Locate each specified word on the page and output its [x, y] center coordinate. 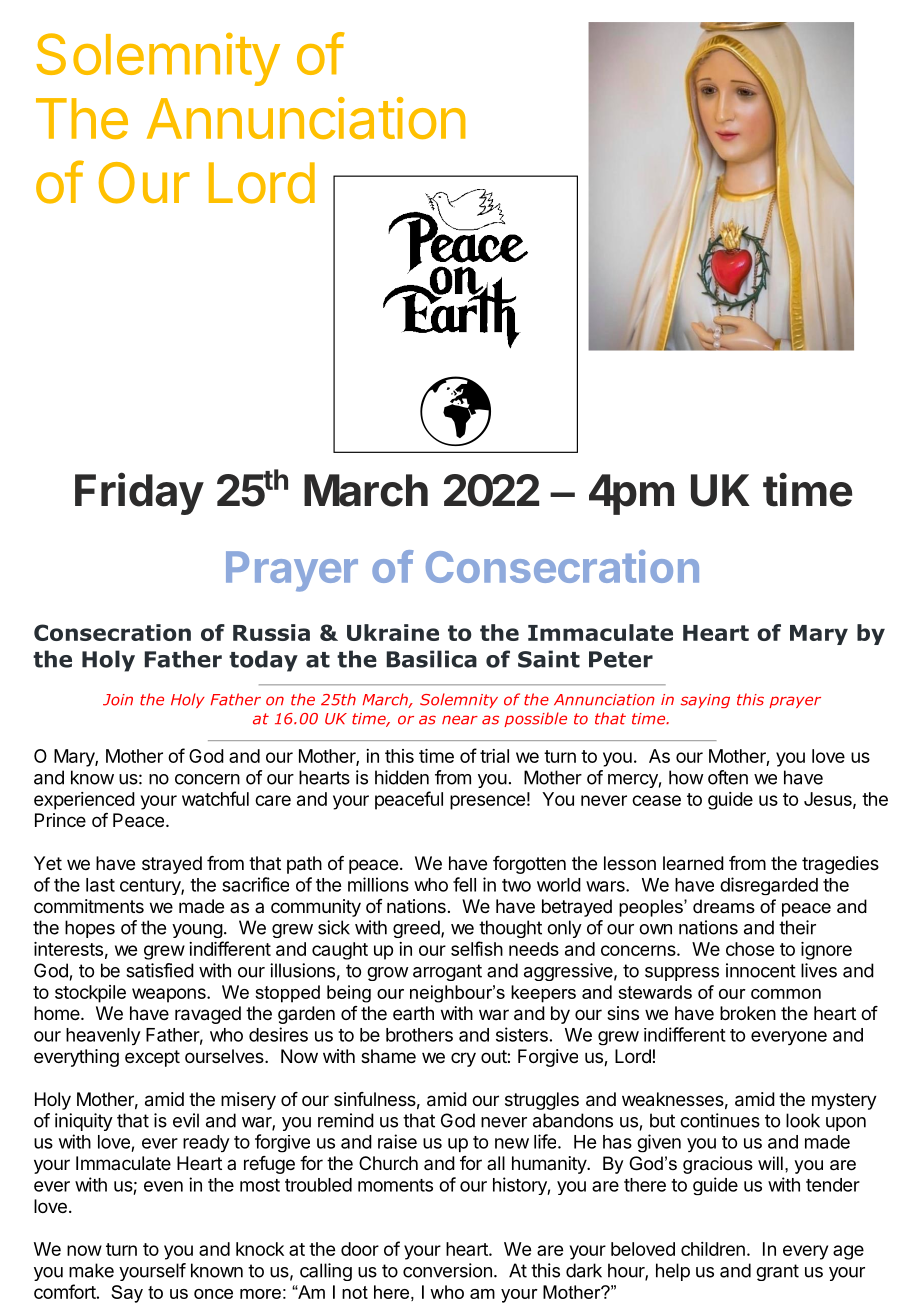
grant [777, 1272]
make [91, 1270]
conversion [447, 1270]
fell [464, 884]
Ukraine [393, 632]
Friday [139, 493]
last [100, 885]
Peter [621, 659]
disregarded [769, 886]
